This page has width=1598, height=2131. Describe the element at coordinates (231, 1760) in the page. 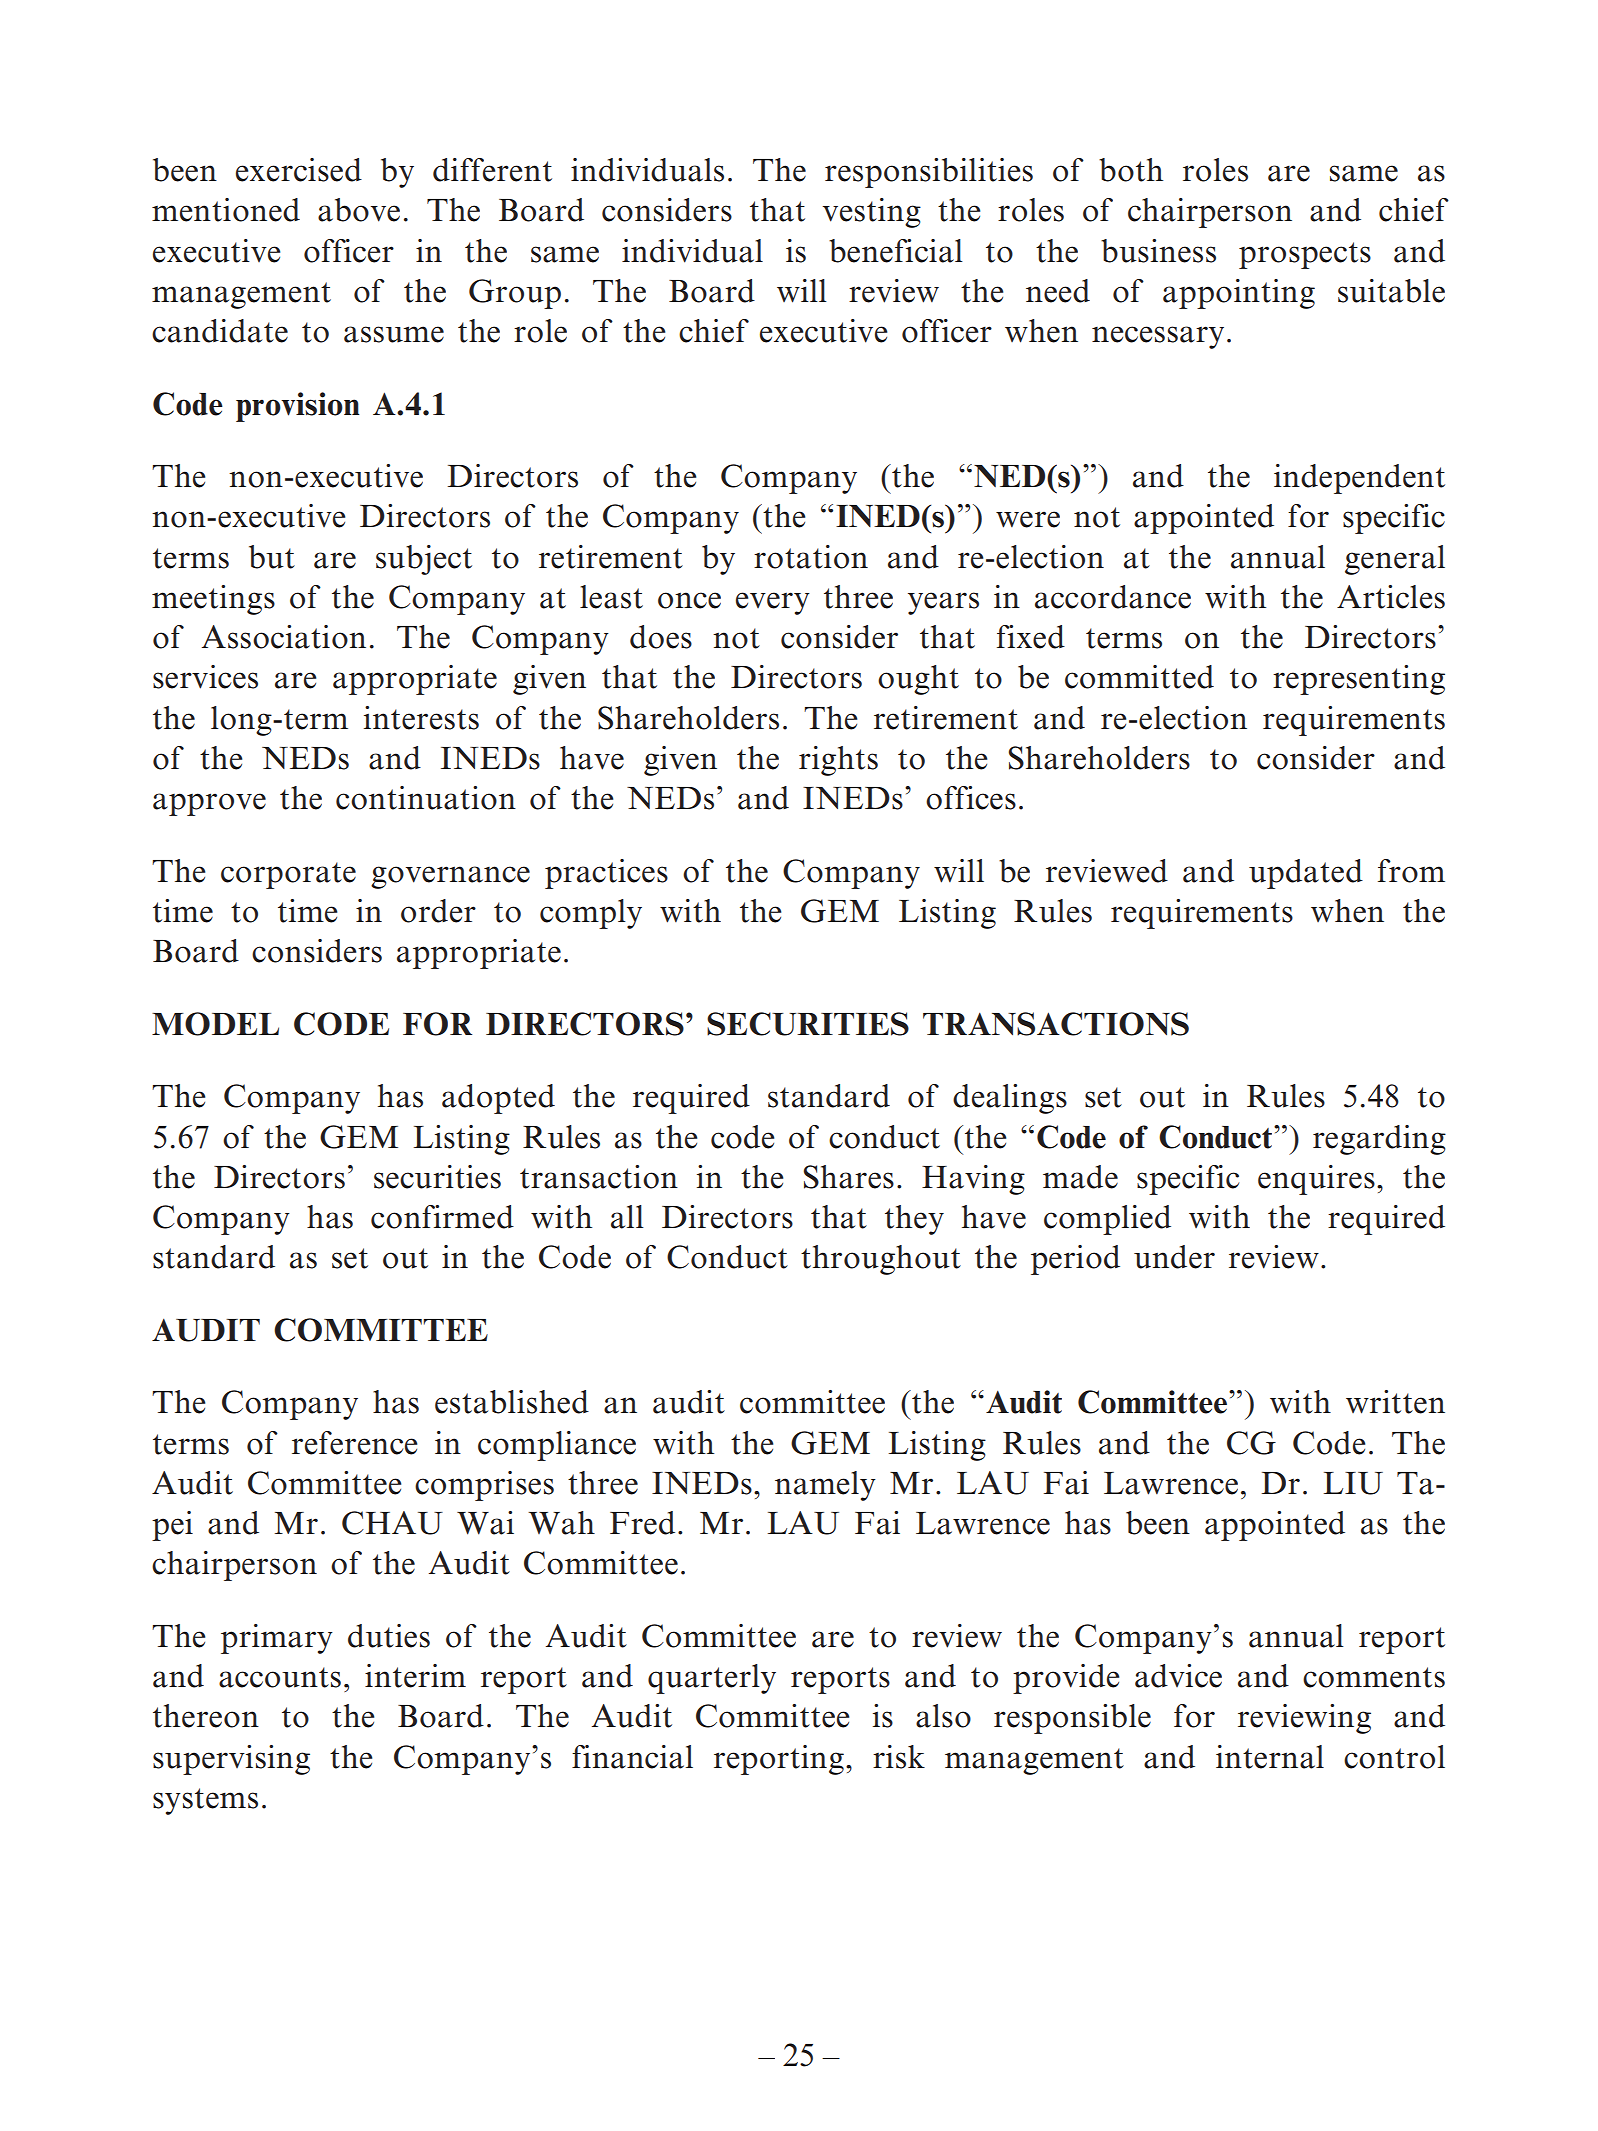

I see `supervising` at that location.
